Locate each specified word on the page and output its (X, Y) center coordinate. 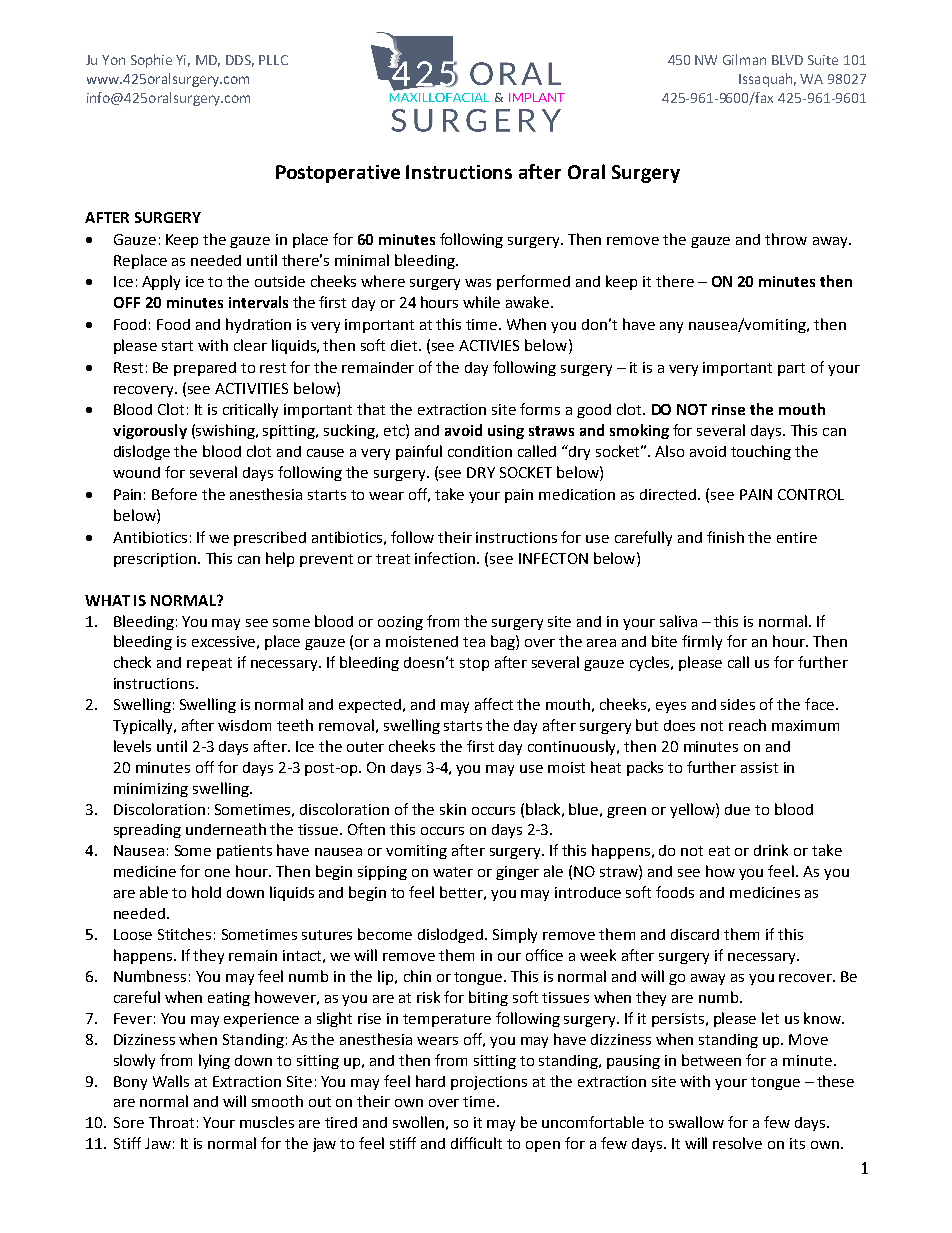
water (453, 872)
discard (695, 934)
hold (206, 892)
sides (738, 704)
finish (725, 537)
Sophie (151, 61)
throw (786, 239)
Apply (161, 282)
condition (480, 451)
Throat (171, 1122)
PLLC (273, 60)
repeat (209, 664)
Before (174, 494)
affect (494, 704)
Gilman (744, 59)
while (481, 302)
